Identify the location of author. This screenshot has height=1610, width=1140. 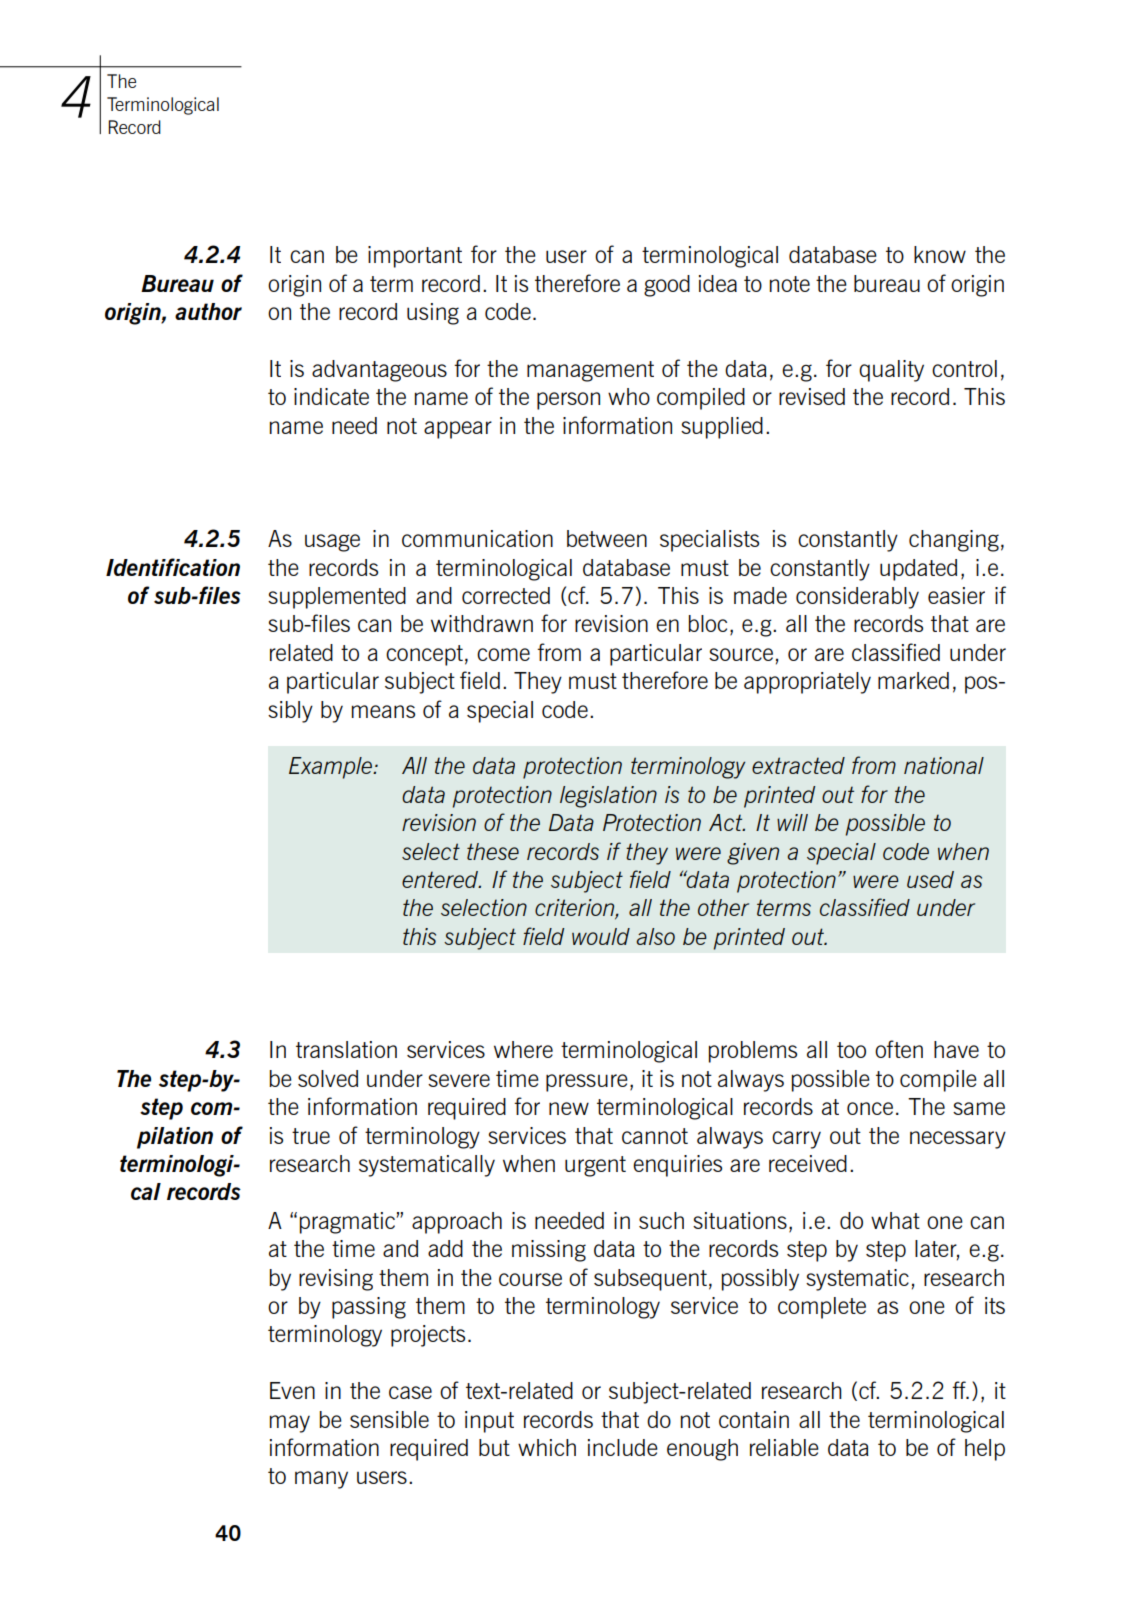
(208, 311).
